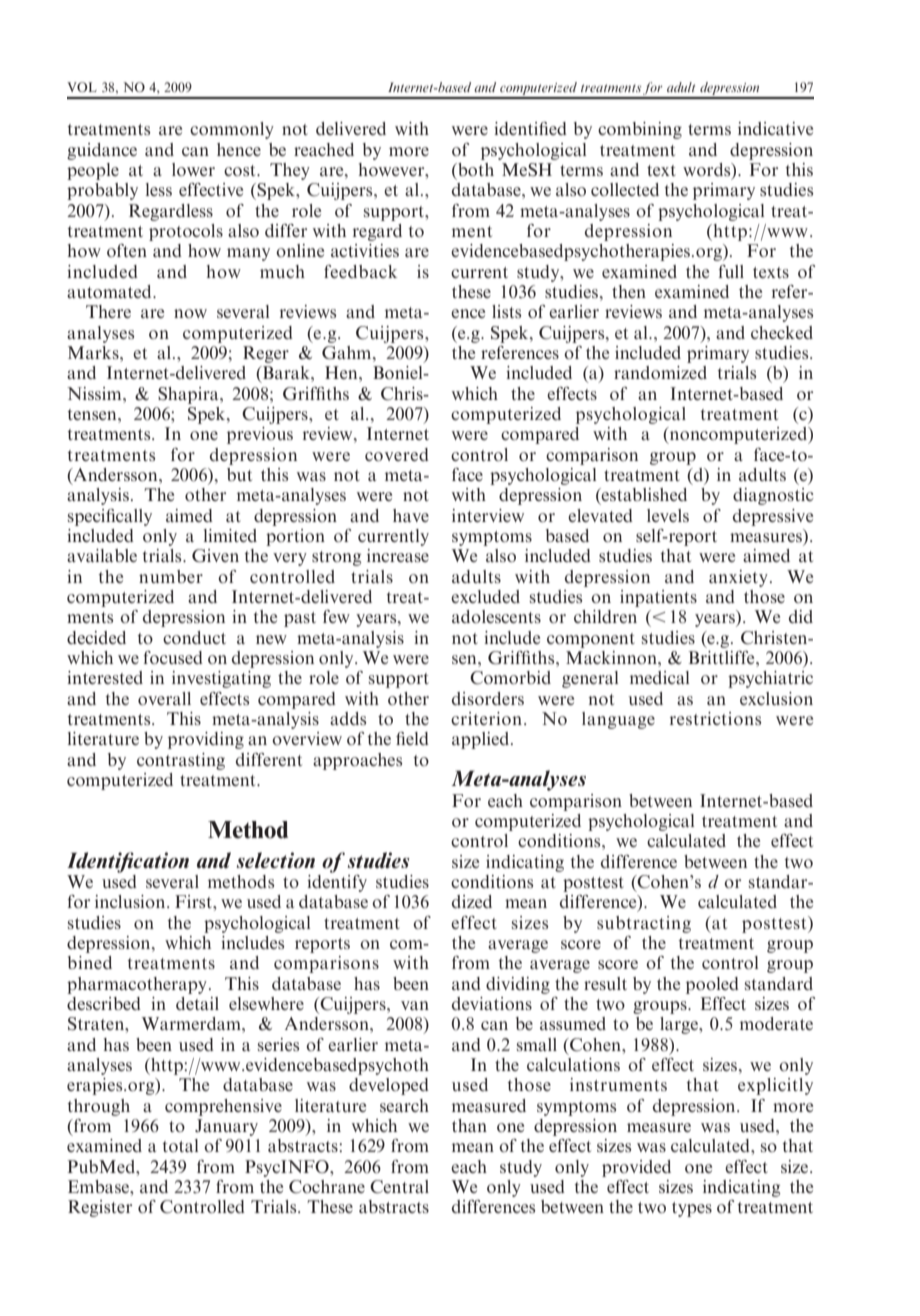  What do you see at coordinates (397, 454) in the screenshot?
I see `covered` at bounding box center [397, 454].
